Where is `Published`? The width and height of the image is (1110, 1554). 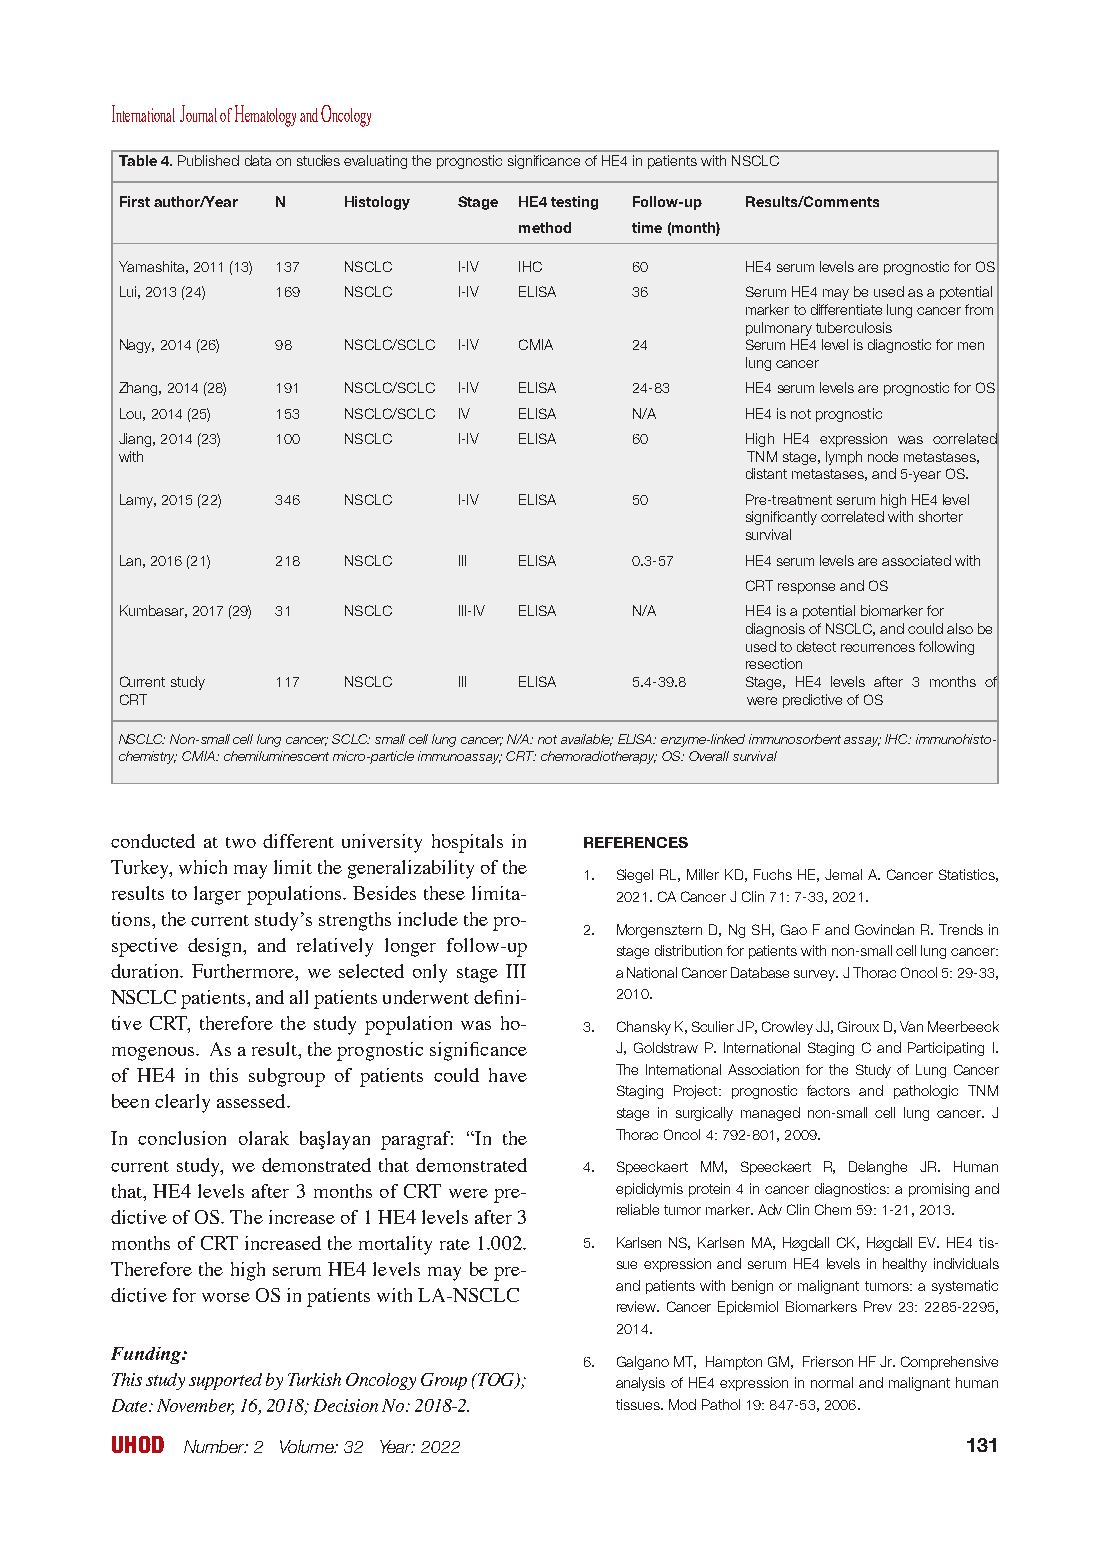 Published is located at coordinates (208, 160).
